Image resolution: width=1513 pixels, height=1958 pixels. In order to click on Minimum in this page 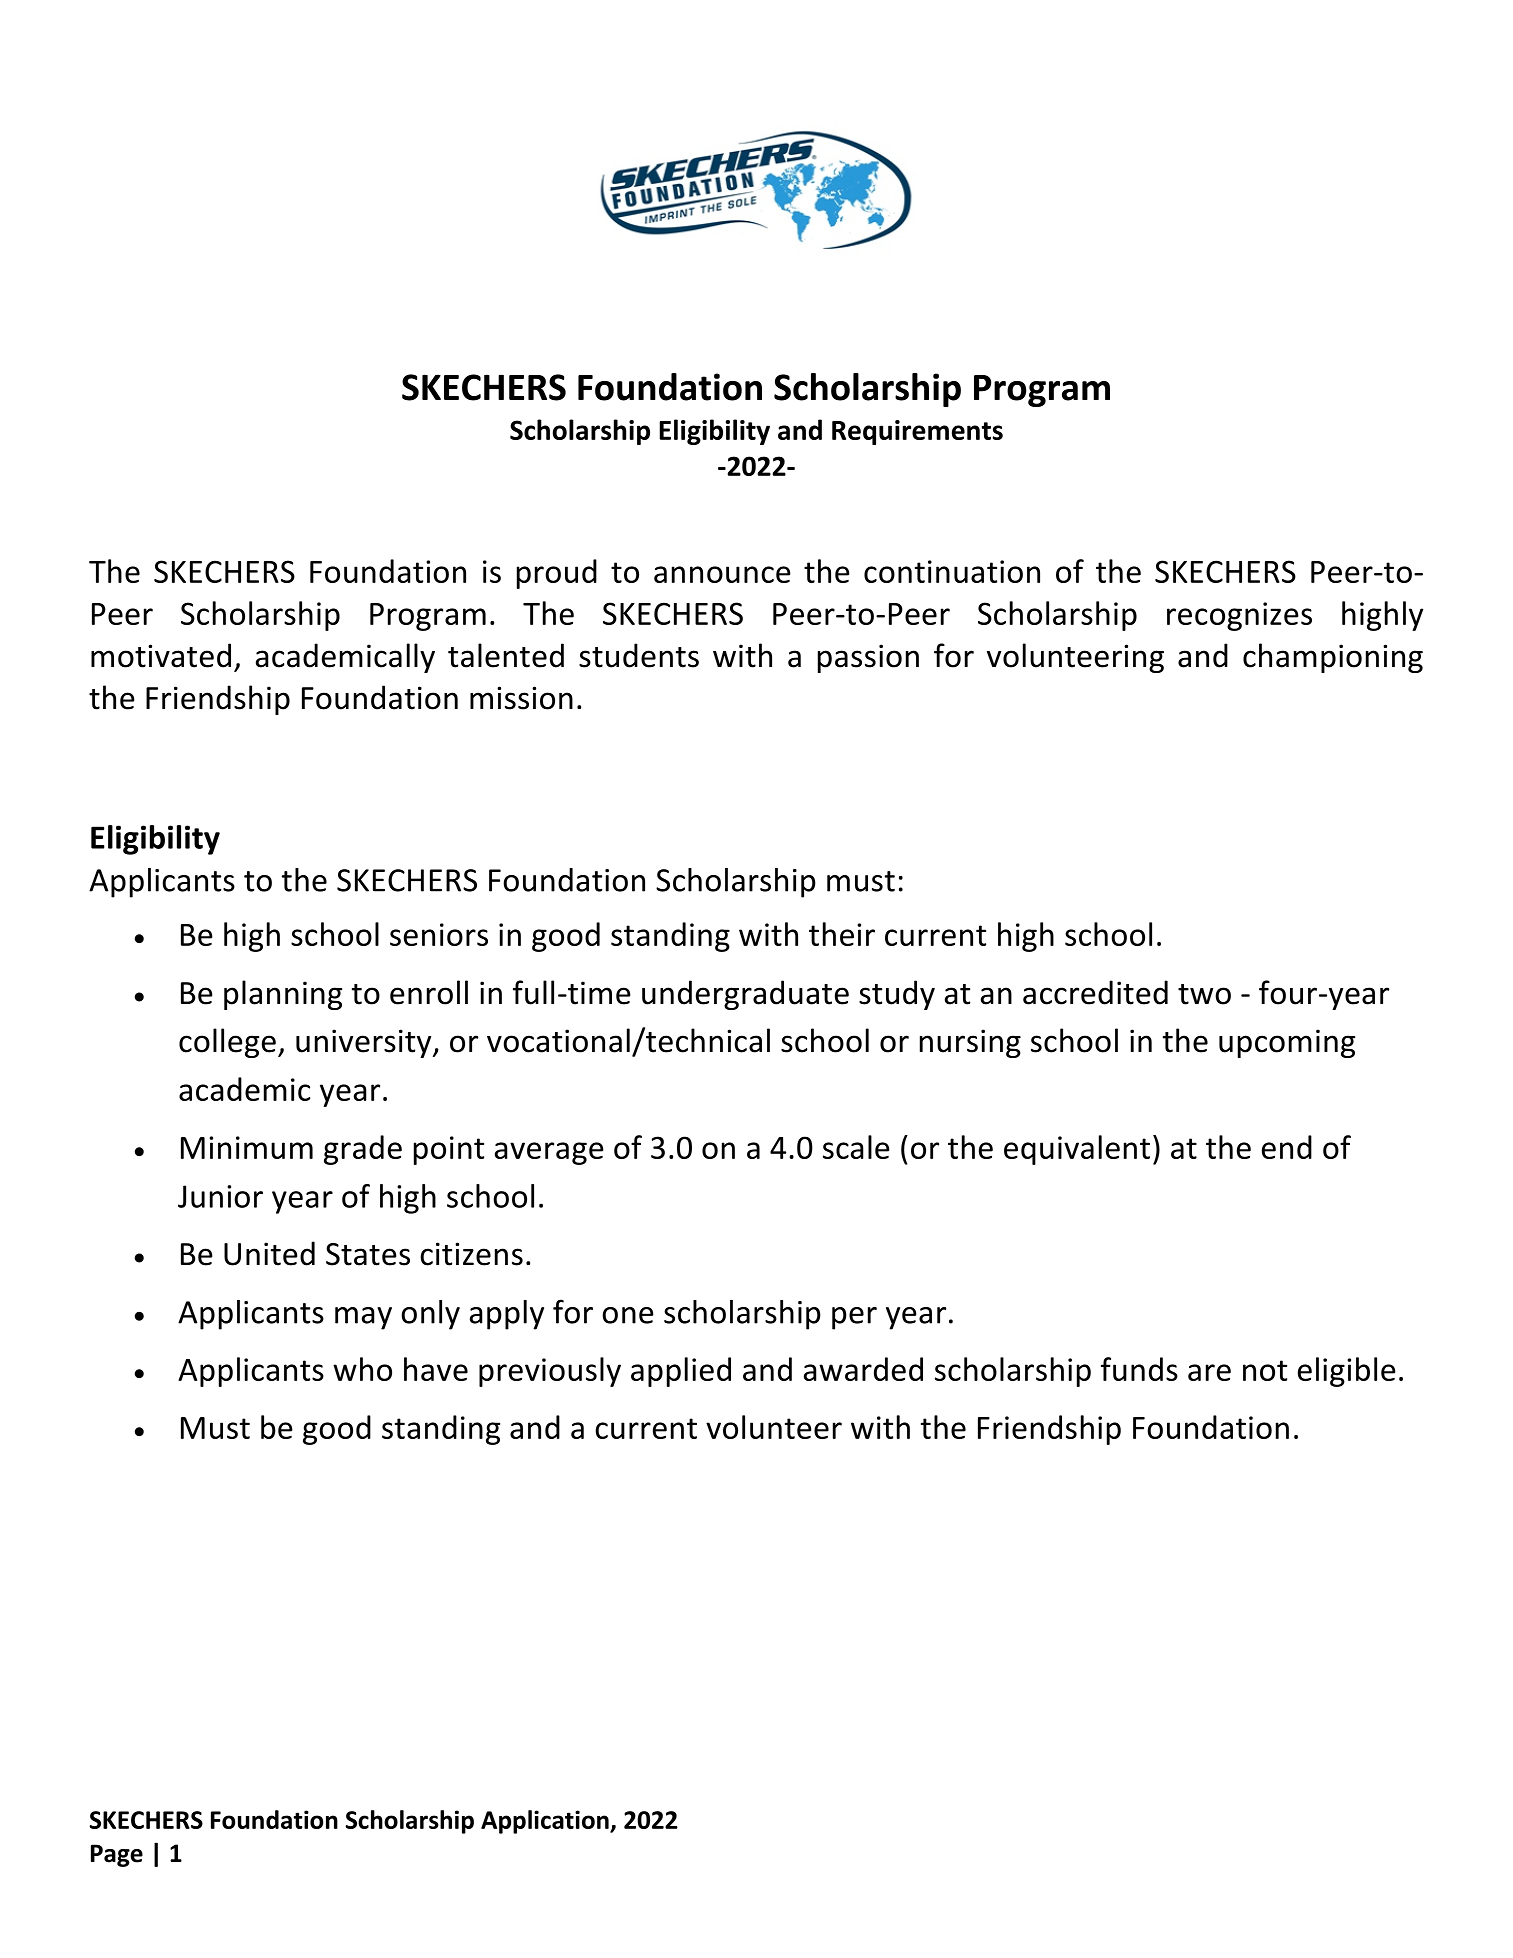, I will do `click(247, 1147)`.
